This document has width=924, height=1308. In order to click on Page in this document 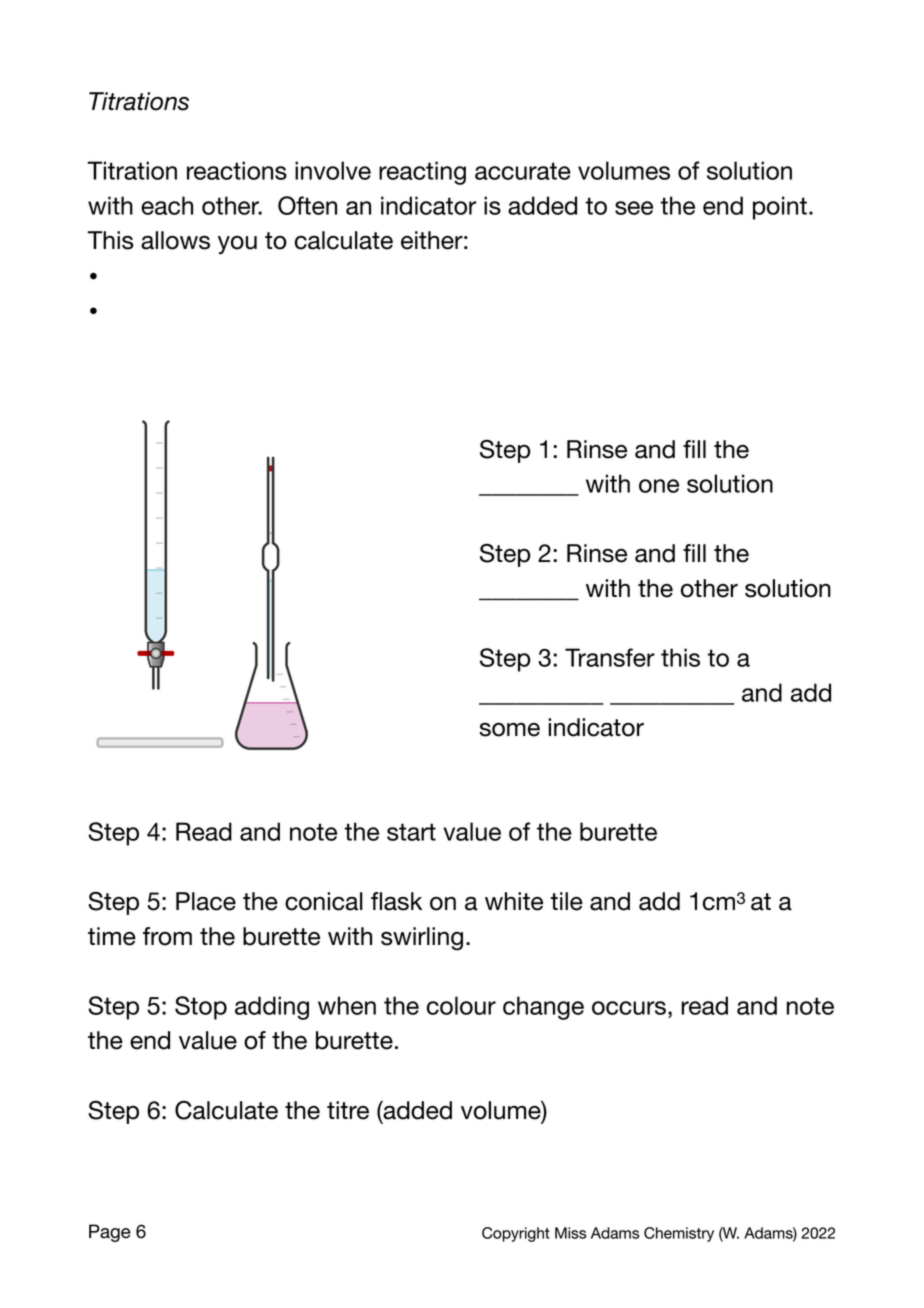, I will do `click(110, 1233)`.
